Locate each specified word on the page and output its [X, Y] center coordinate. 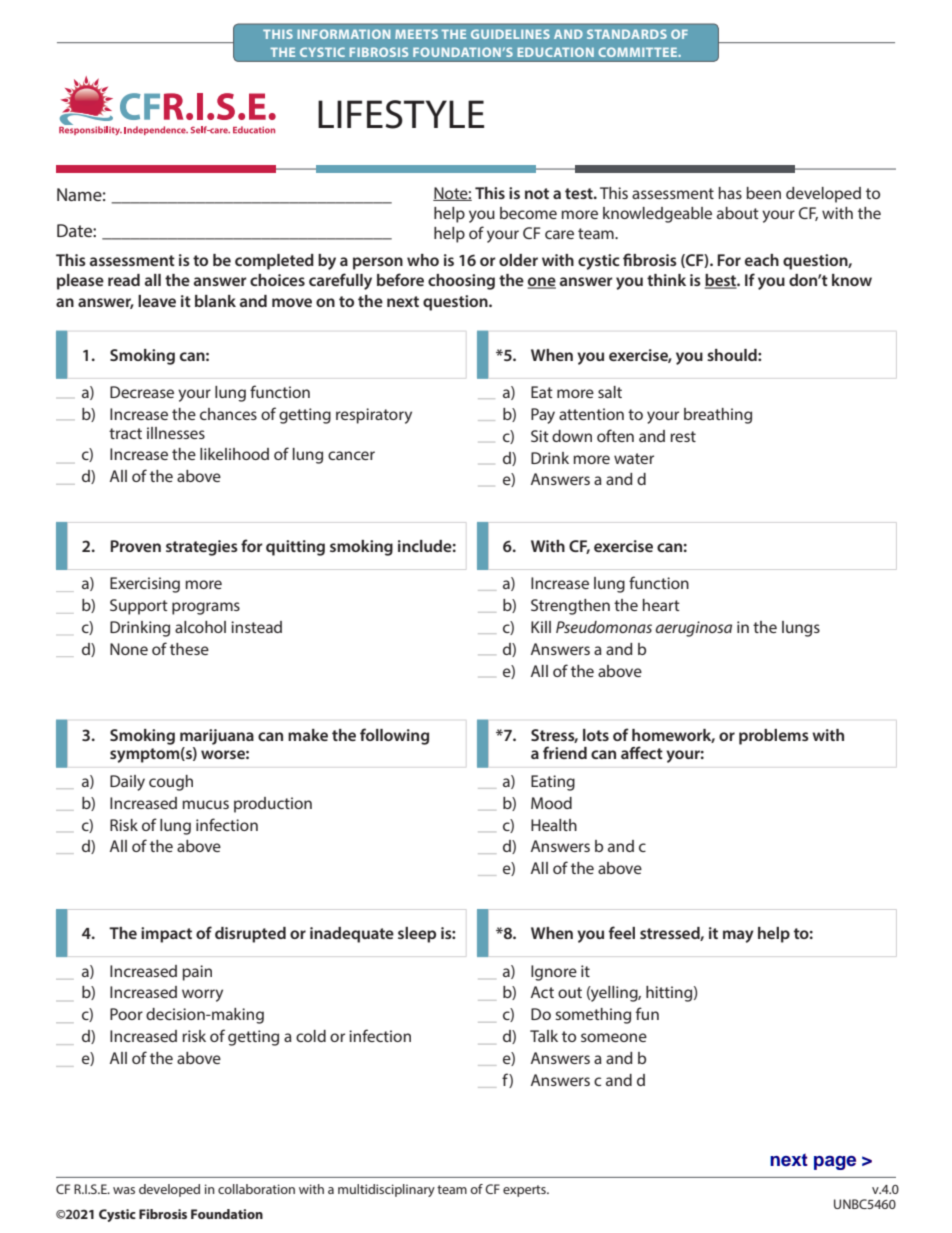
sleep [417, 935]
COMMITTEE [639, 52]
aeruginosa [693, 629]
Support [139, 607]
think [666, 280]
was [124, 1190]
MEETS [416, 34]
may [738, 936]
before [400, 279]
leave [157, 301]
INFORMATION [344, 34]
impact [166, 935]
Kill [541, 627]
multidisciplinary [386, 1190]
